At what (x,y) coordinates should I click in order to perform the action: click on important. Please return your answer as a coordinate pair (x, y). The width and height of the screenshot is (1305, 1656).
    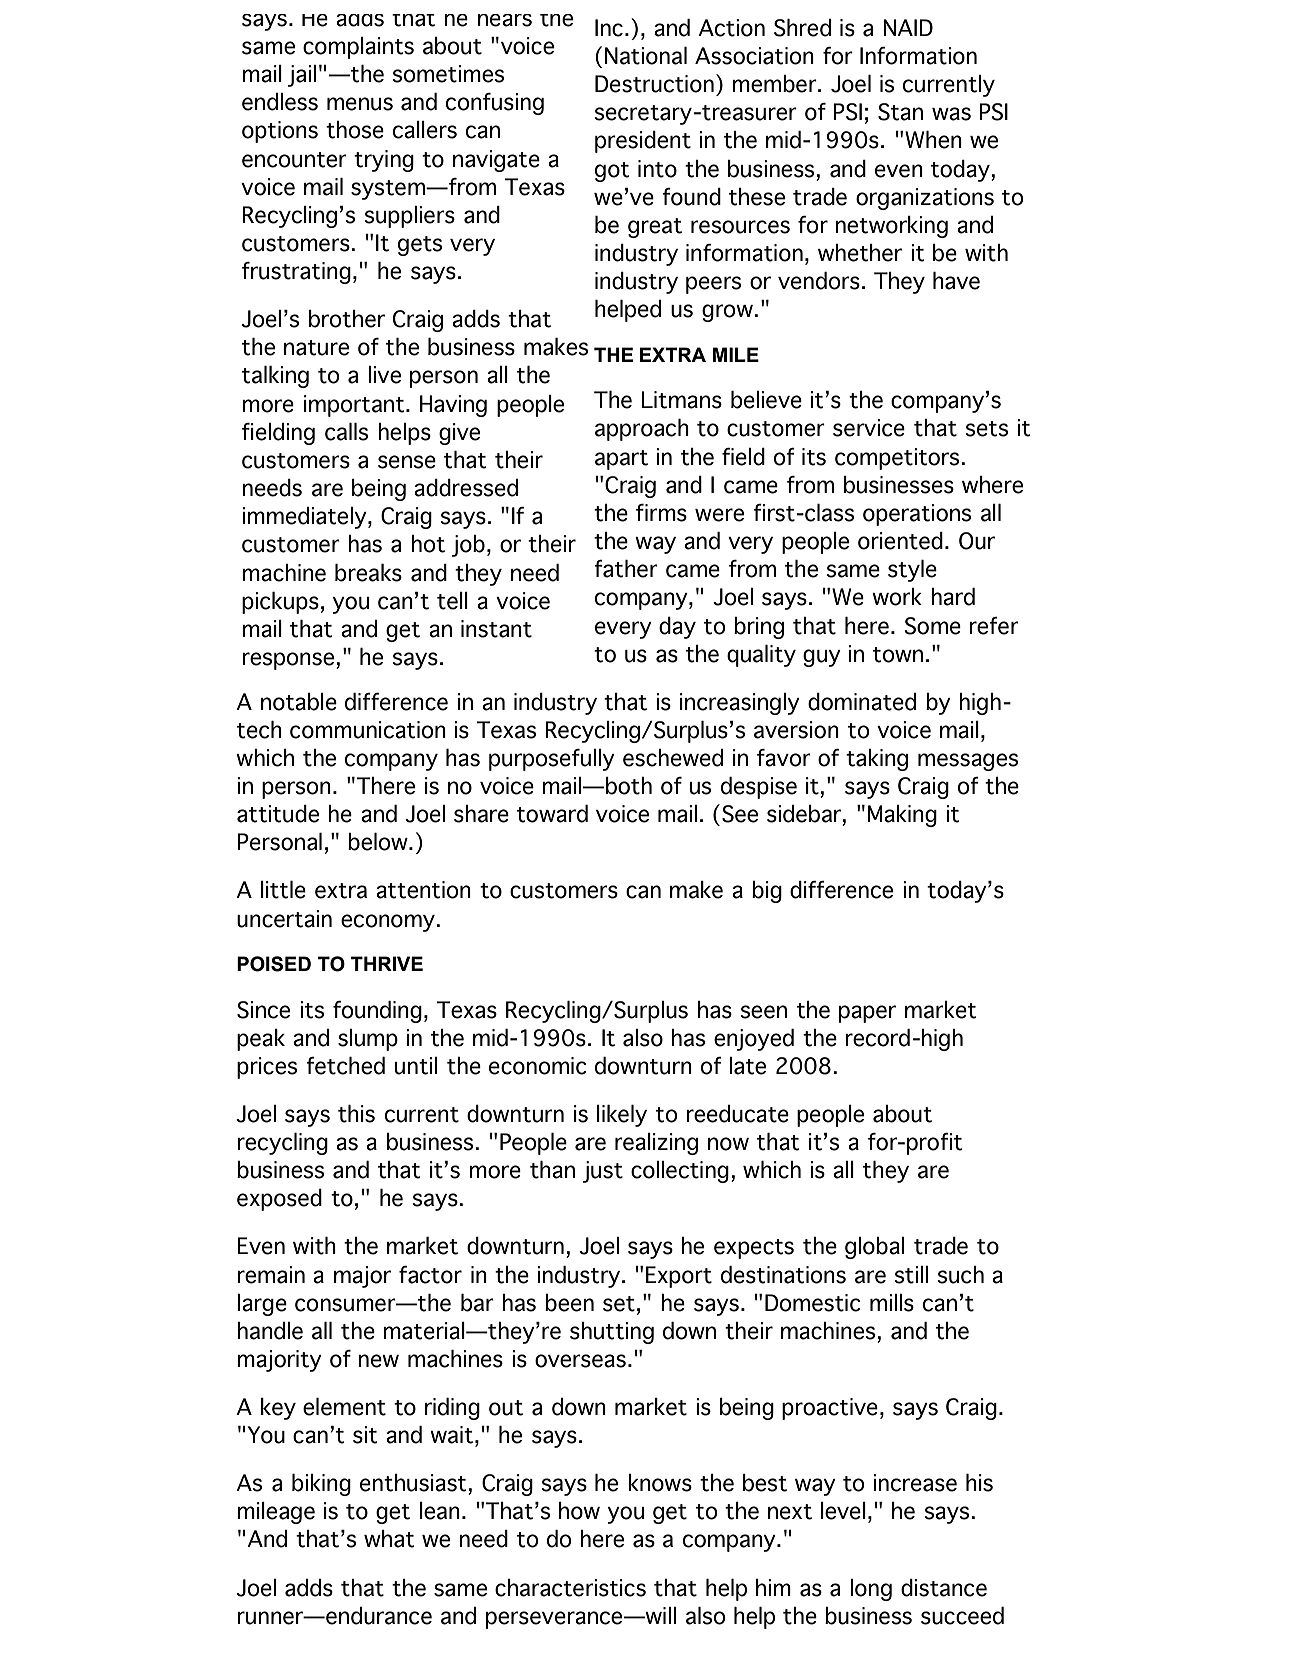
    Looking at the image, I should click on (355, 406).
